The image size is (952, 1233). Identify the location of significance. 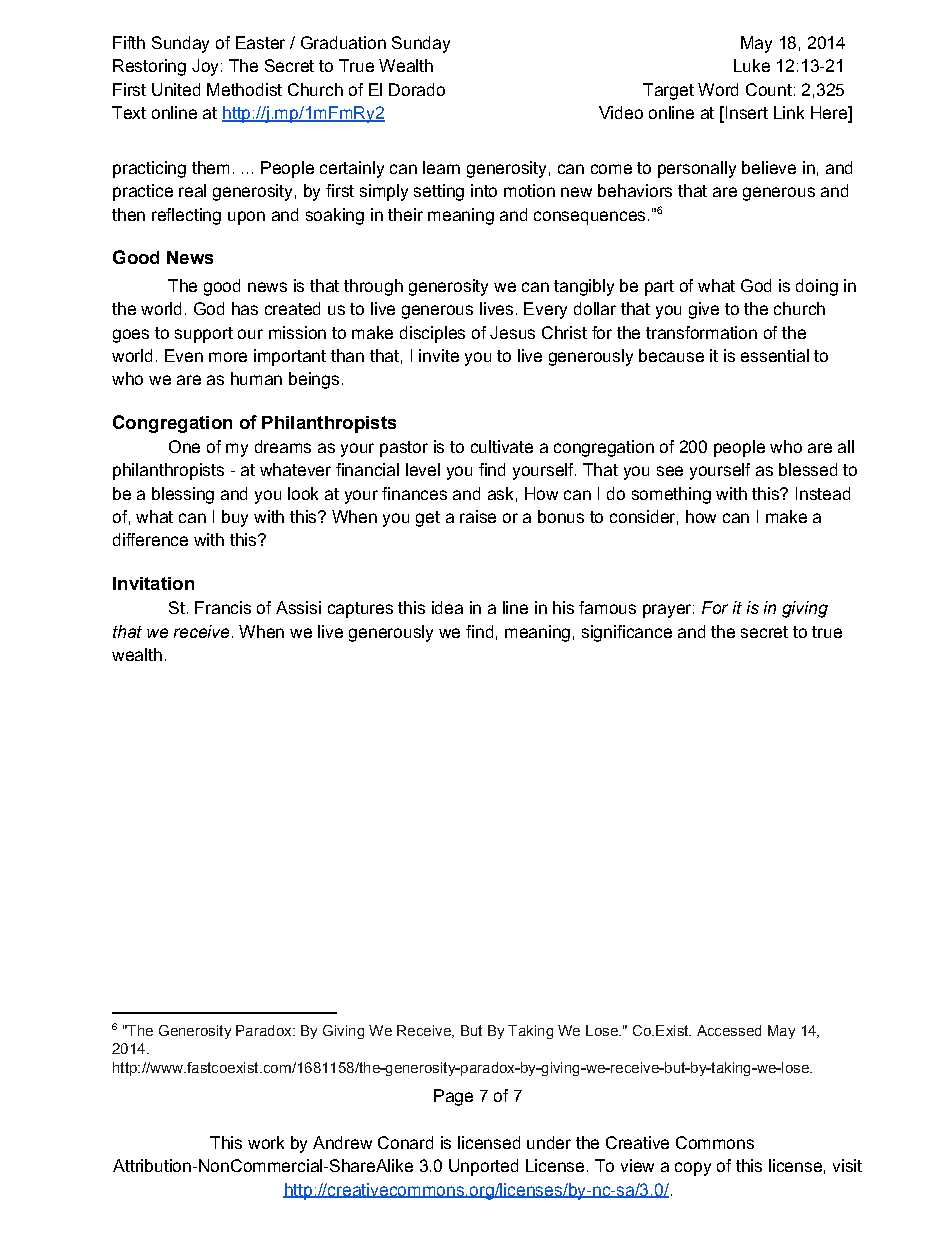
(627, 633).
